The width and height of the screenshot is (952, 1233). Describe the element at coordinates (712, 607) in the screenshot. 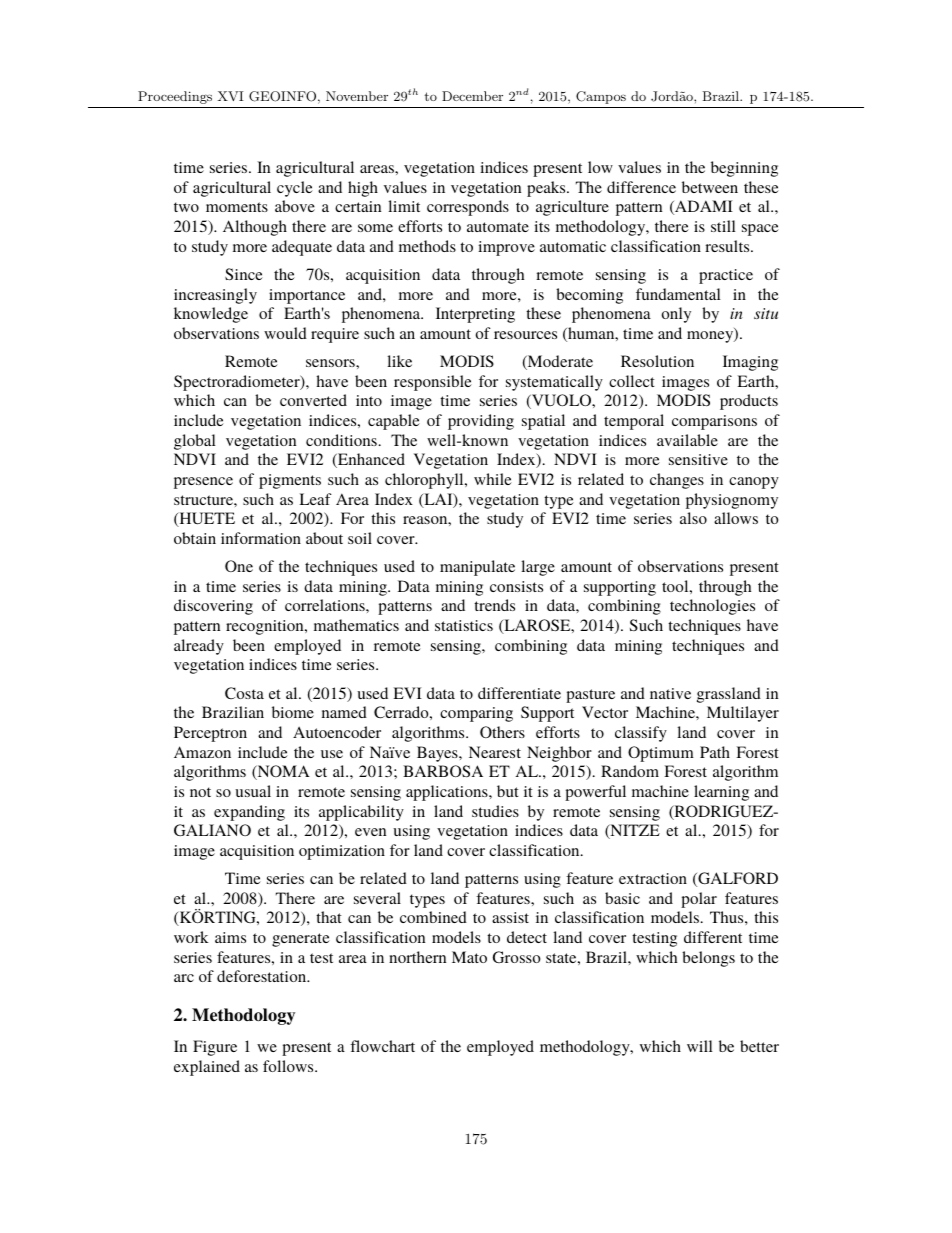

I see `technologies` at that location.
